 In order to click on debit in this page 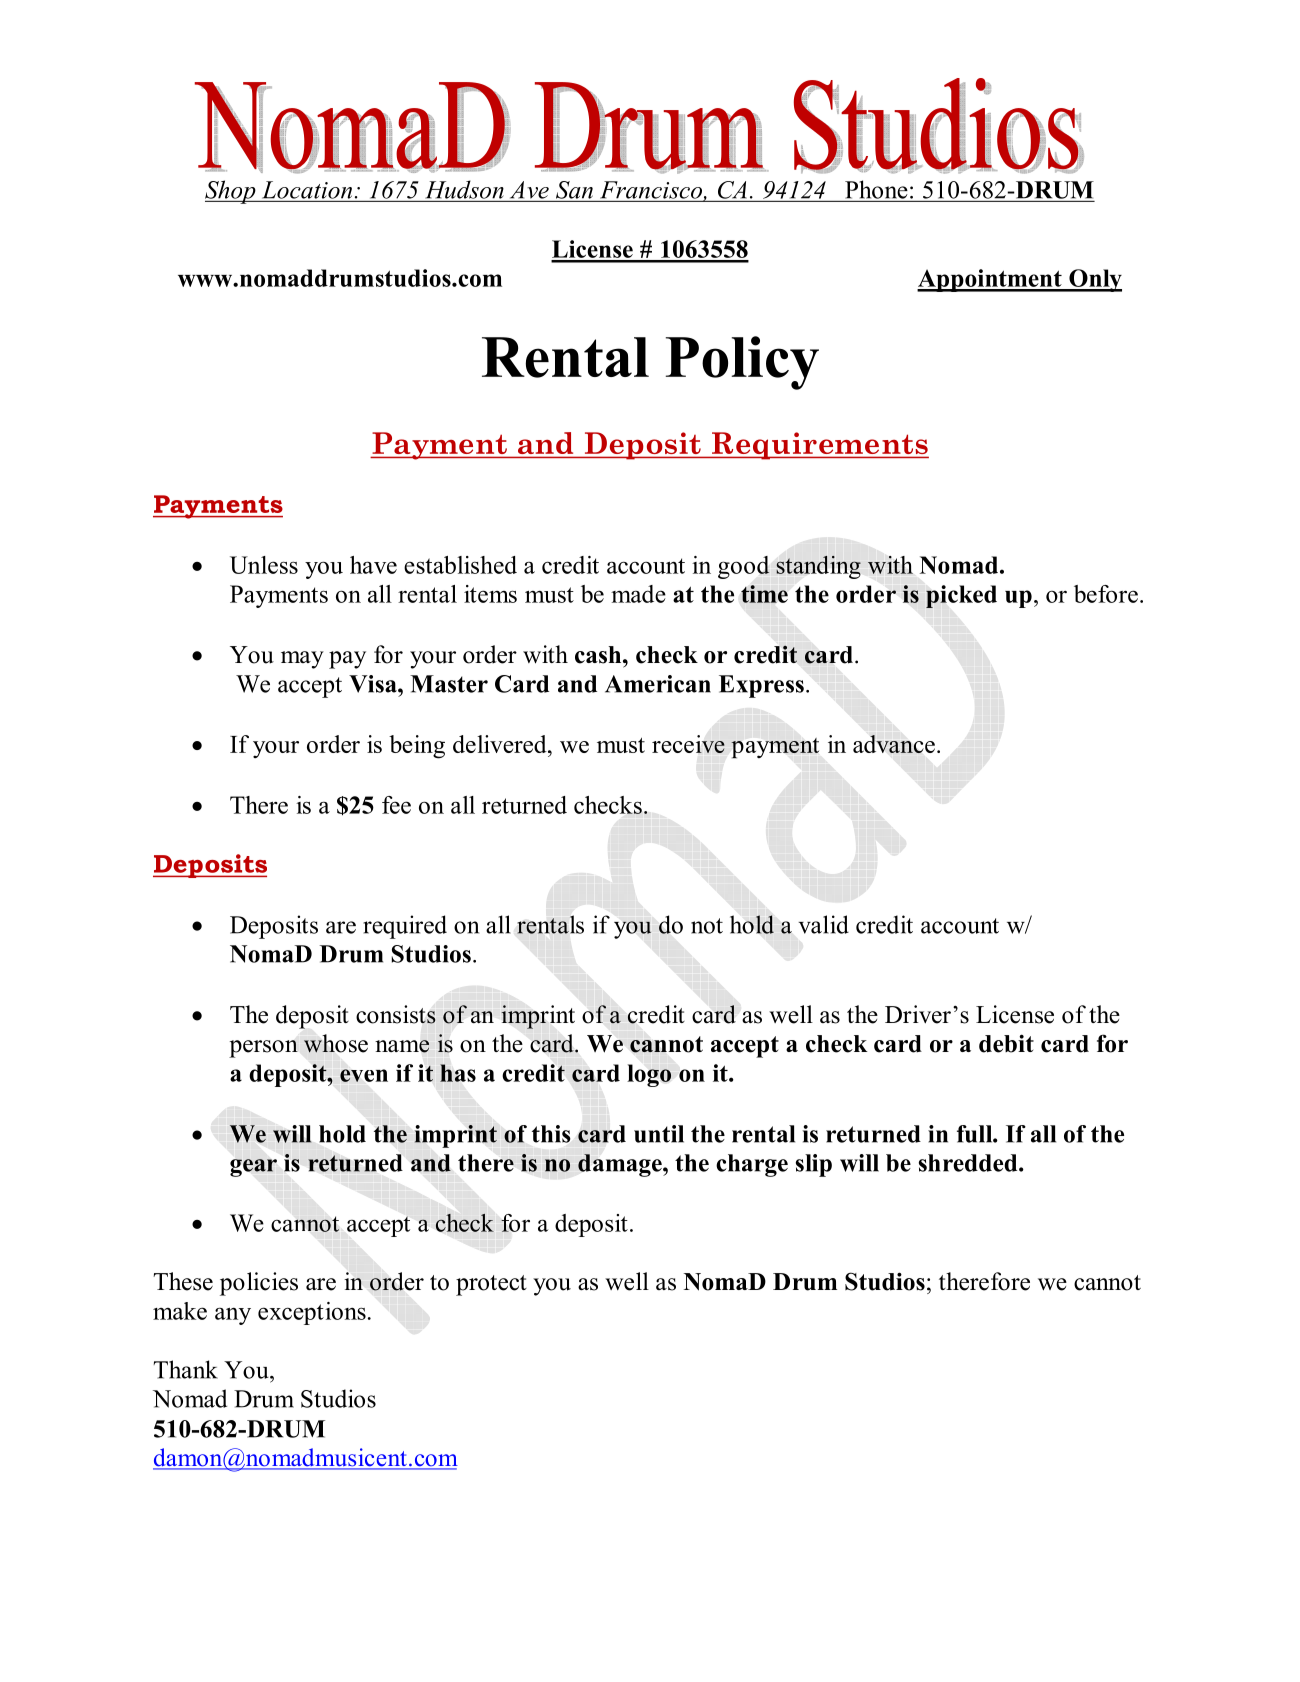, I will do `click(1006, 1043)`.
